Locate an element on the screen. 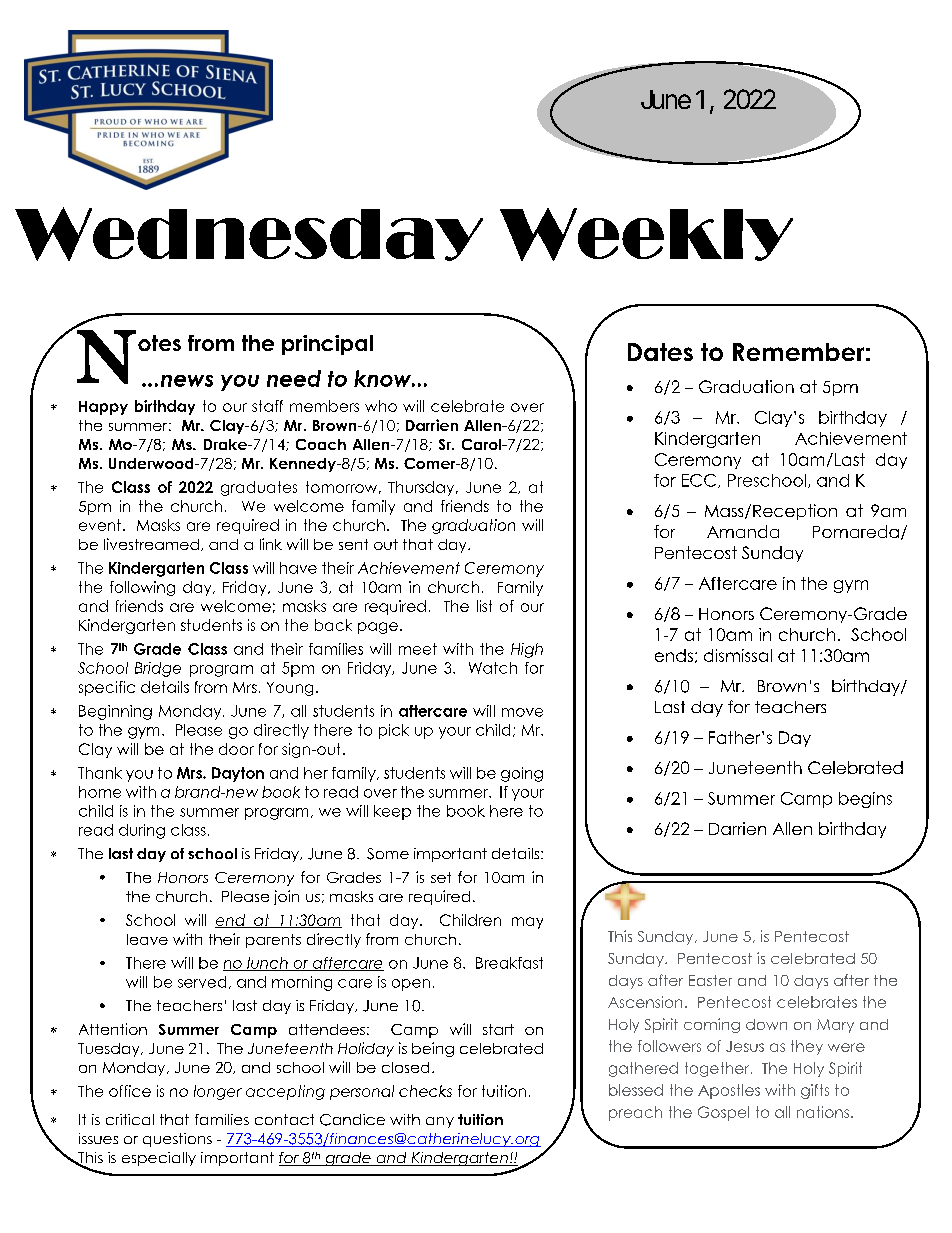 This screenshot has width=952, height=1233. Bridge is located at coordinates (158, 669).
